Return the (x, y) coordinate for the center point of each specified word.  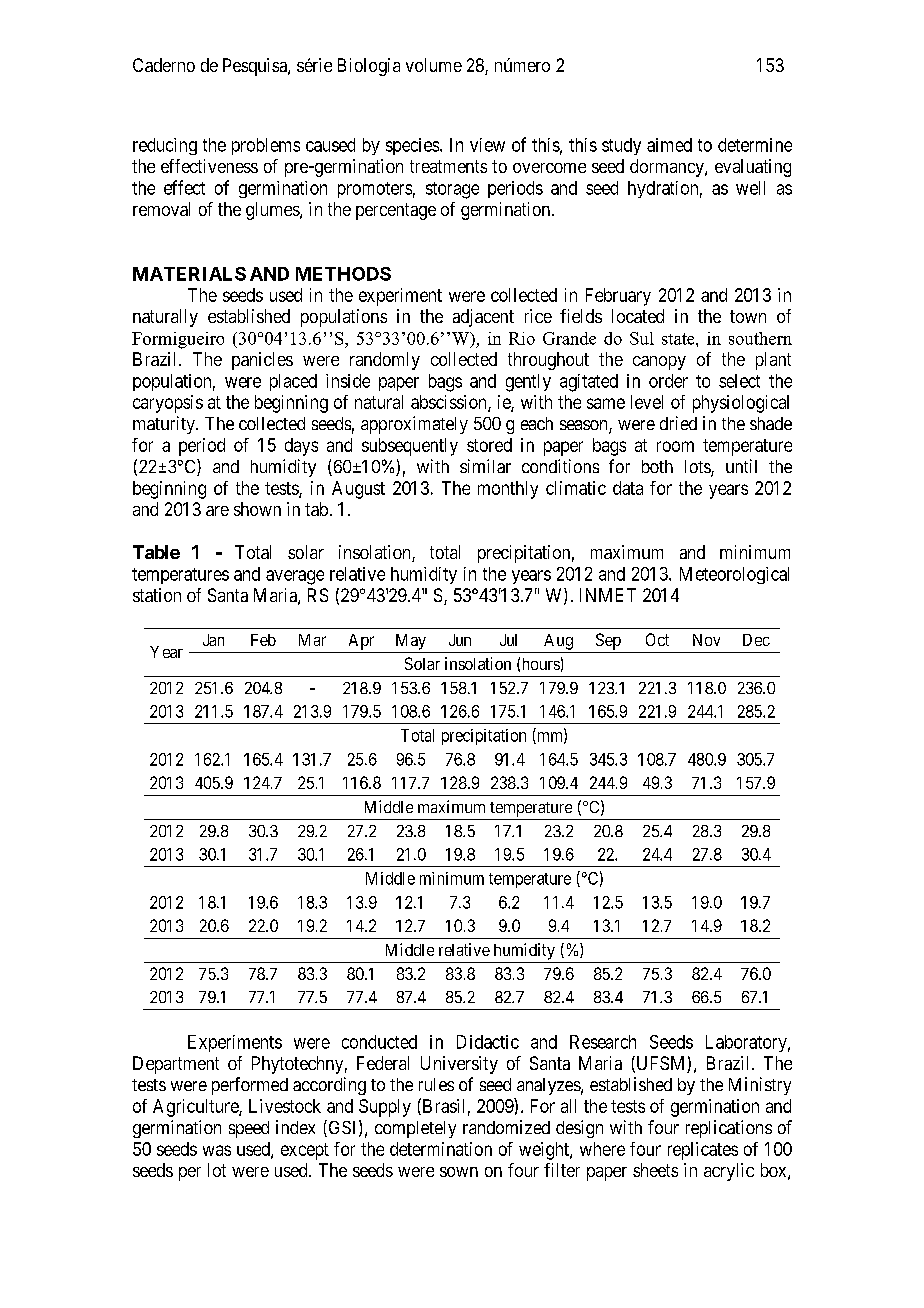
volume (434, 65)
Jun (460, 640)
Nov (706, 640)
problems (266, 146)
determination (441, 1149)
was (217, 1150)
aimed (669, 145)
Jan (213, 640)
